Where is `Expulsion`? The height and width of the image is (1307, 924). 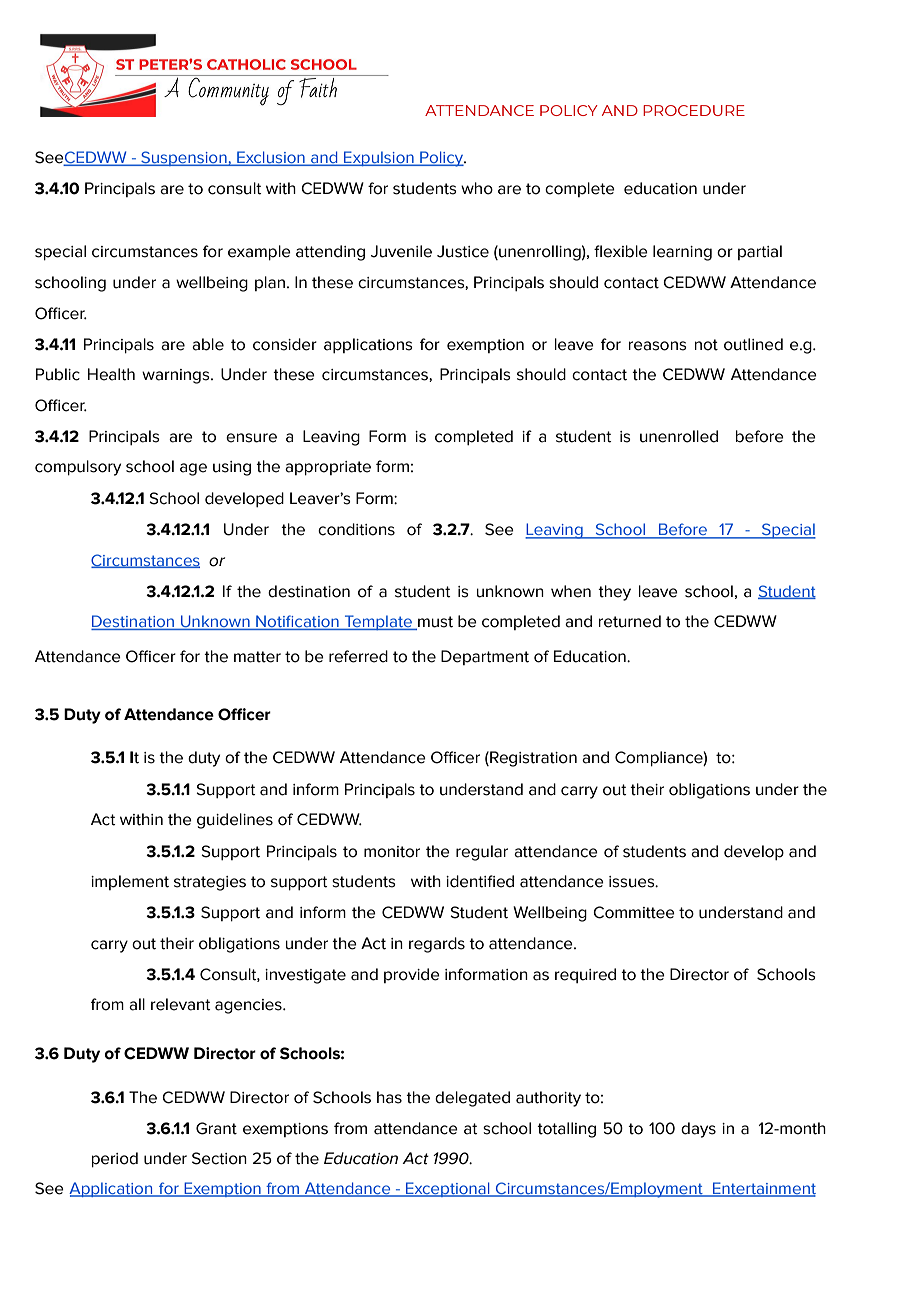
Expulsion is located at coordinates (379, 158).
